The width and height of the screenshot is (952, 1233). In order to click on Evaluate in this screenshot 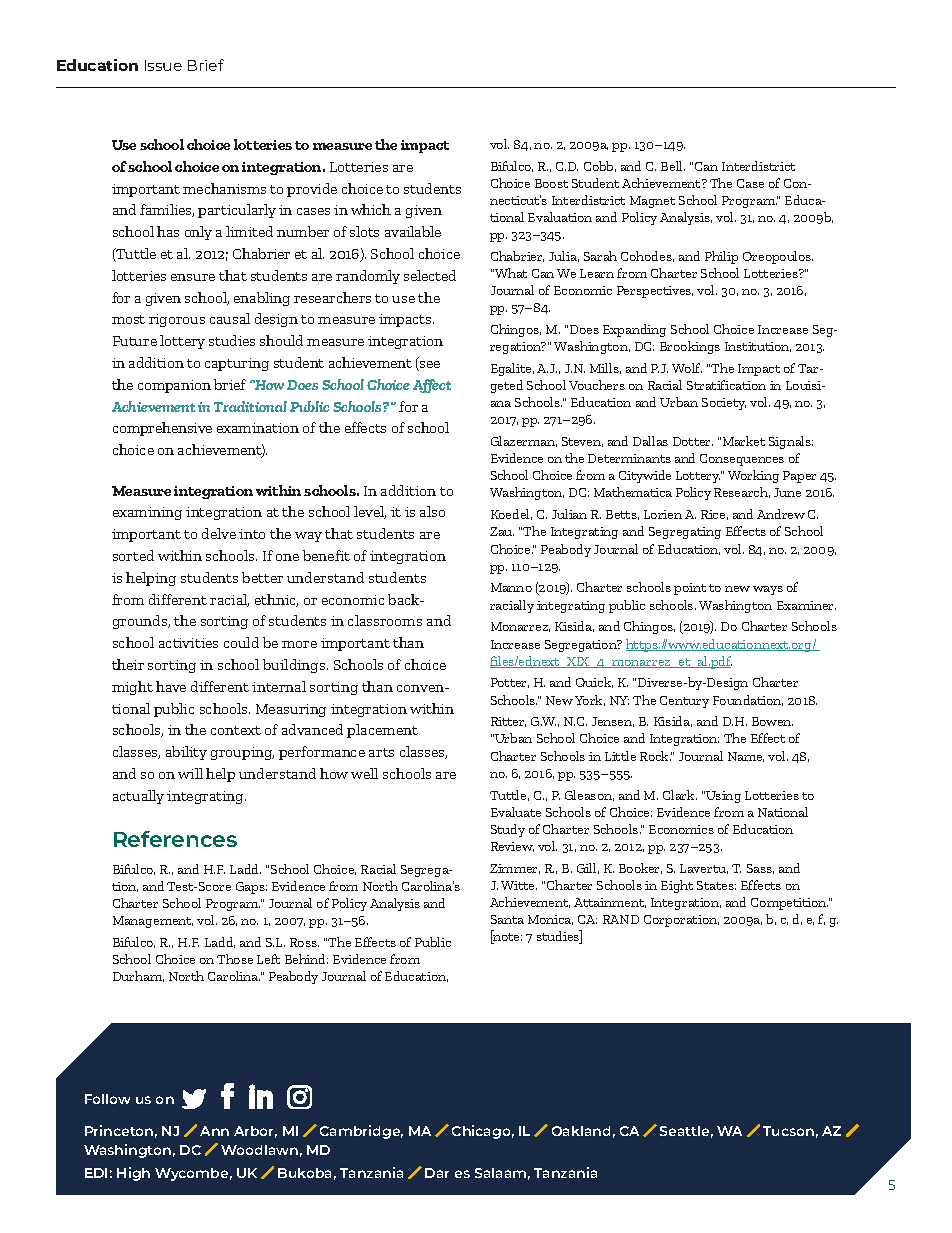, I will do `click(516, 812)`.
